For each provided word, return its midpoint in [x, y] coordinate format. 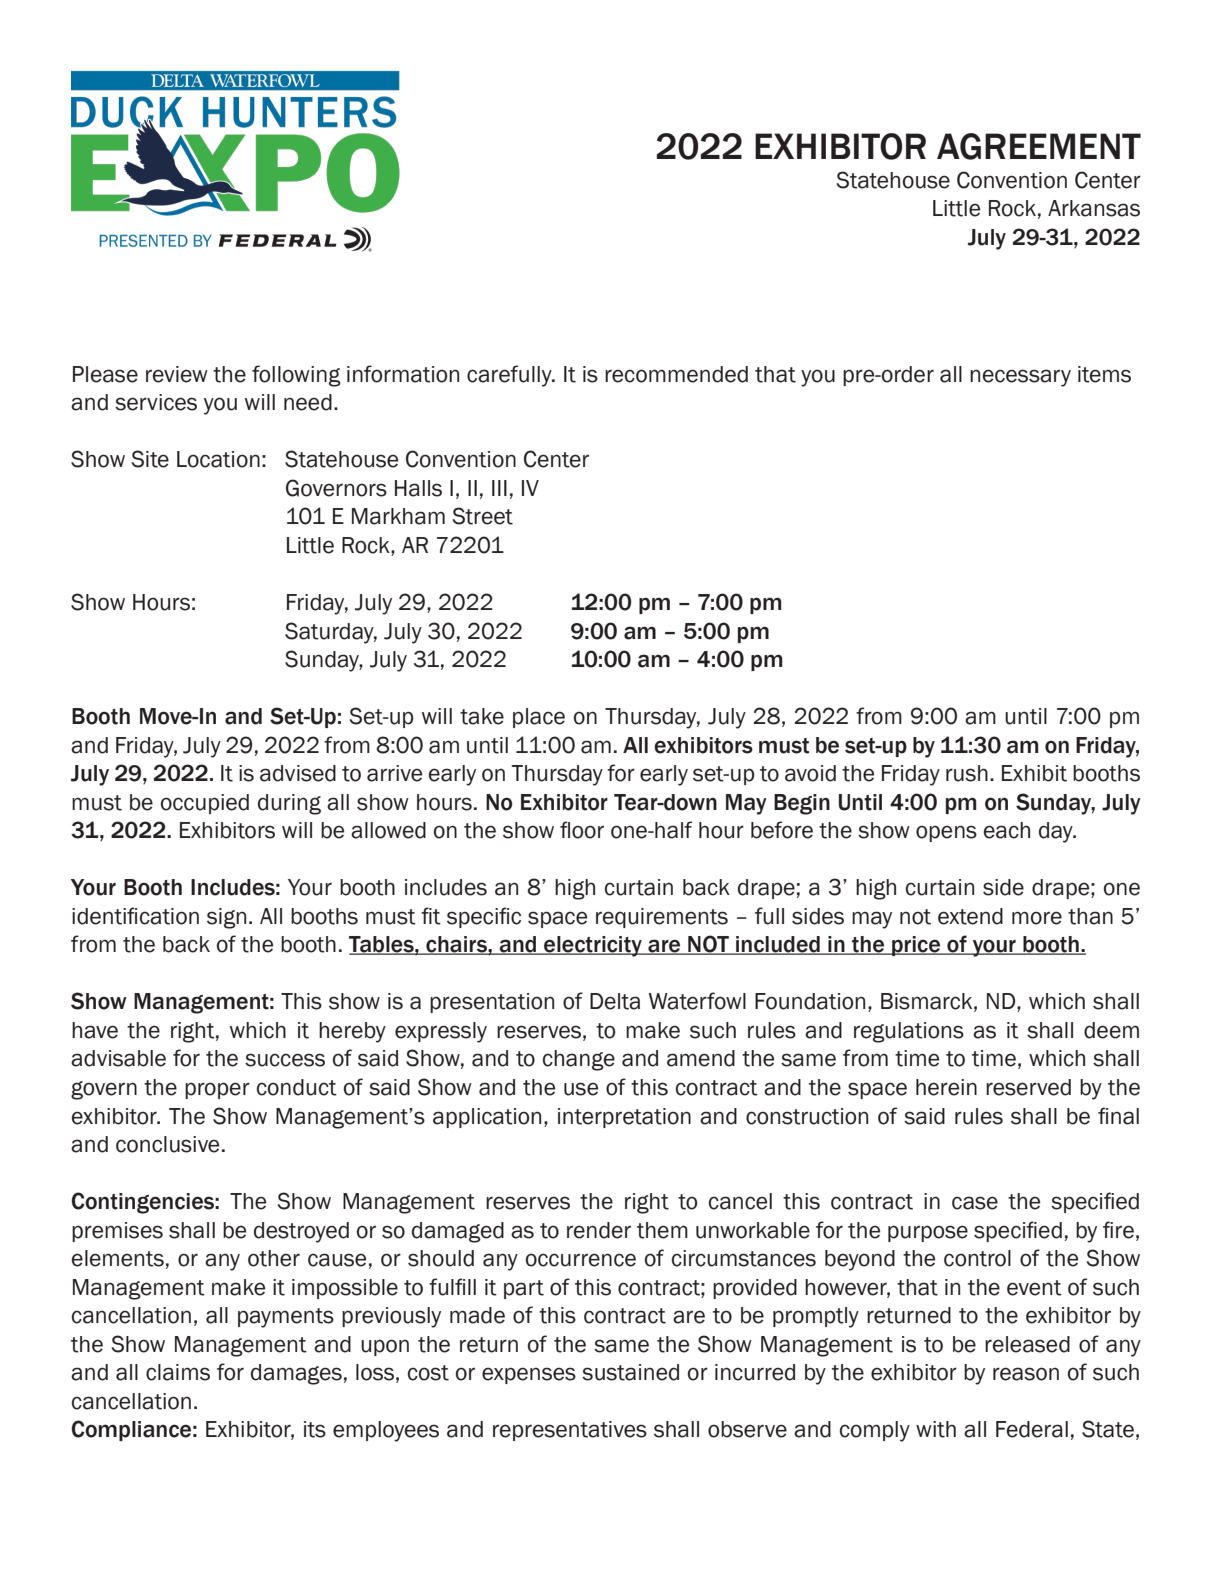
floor [582, 830]
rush [967, 773]
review [177, 374]
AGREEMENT [1039, 146]
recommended [676, 374]
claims [178, 1372]
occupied [205, 804]
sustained [630, 1372]
